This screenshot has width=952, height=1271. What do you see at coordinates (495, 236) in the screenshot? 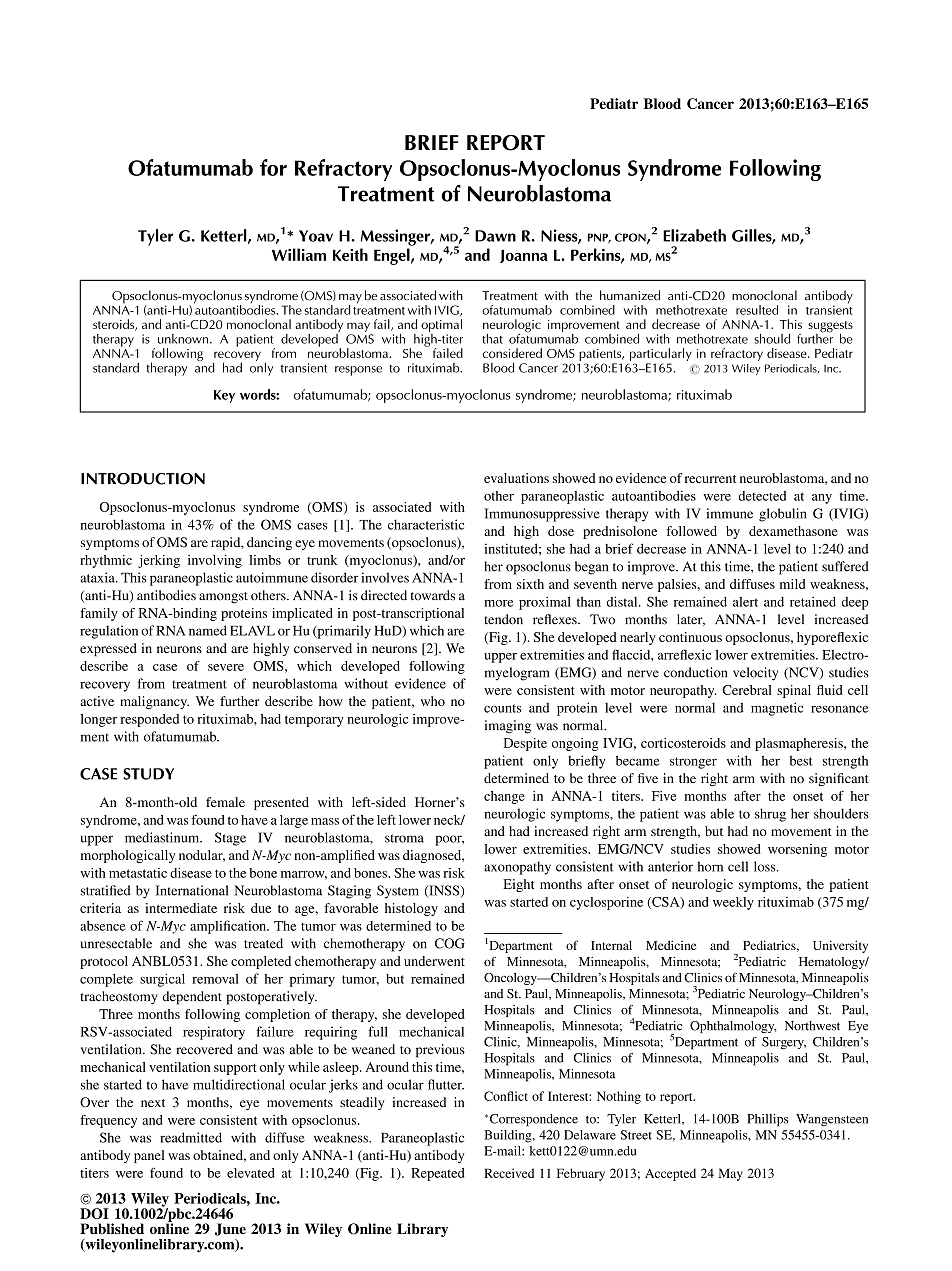
I see `Dawn` at bounding box center [495, 236].
